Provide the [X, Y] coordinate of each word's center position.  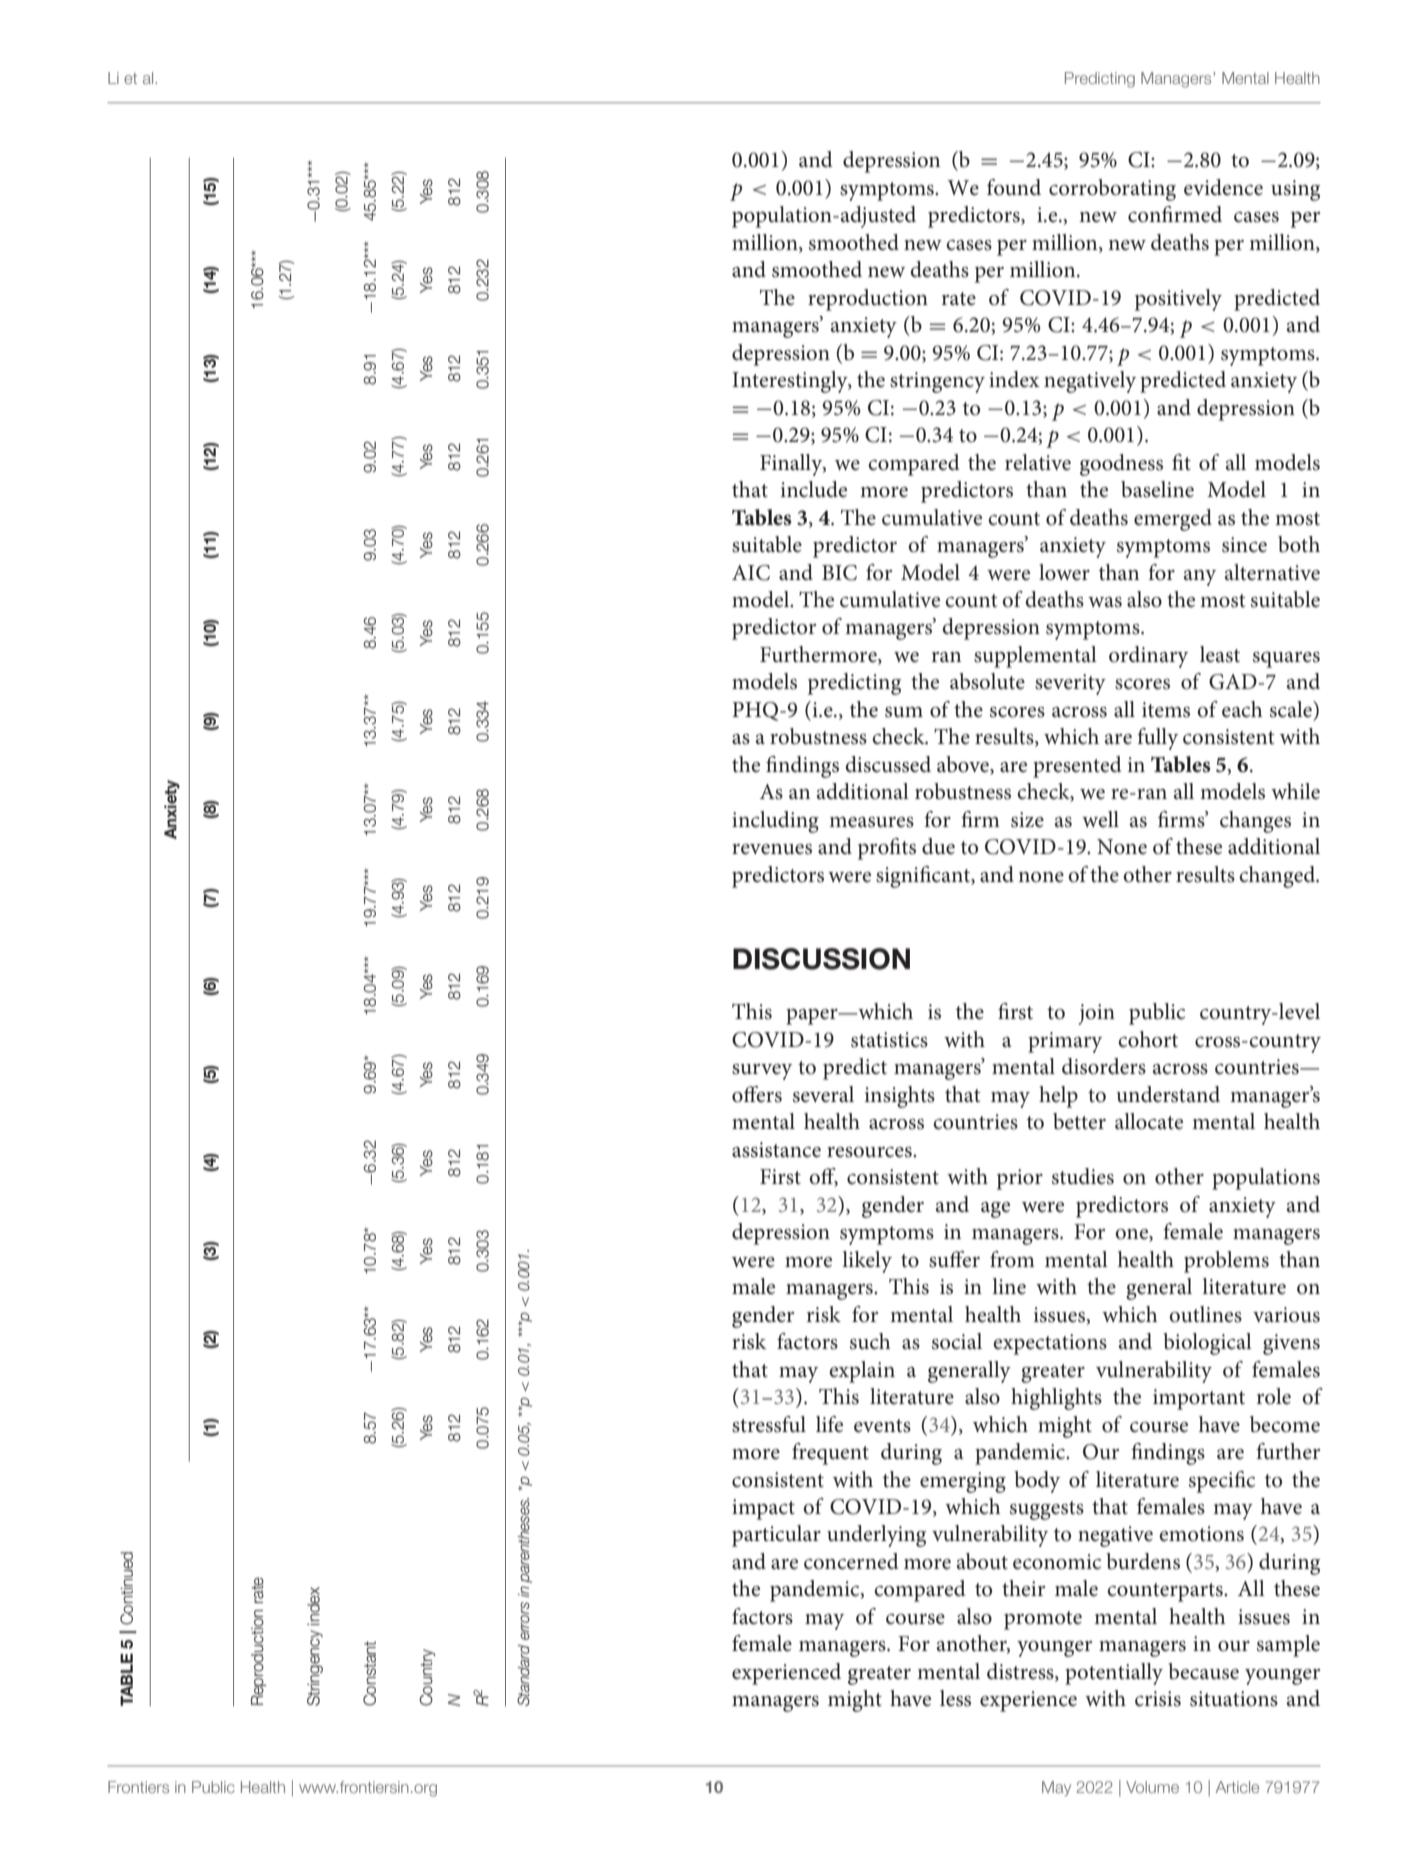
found [1014, 187]
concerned [851, 1561]
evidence [1223, 187]
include [813, 489]
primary [1065, 1042]
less [955, 1698]
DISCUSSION [821, 959]
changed [1278, 877]
